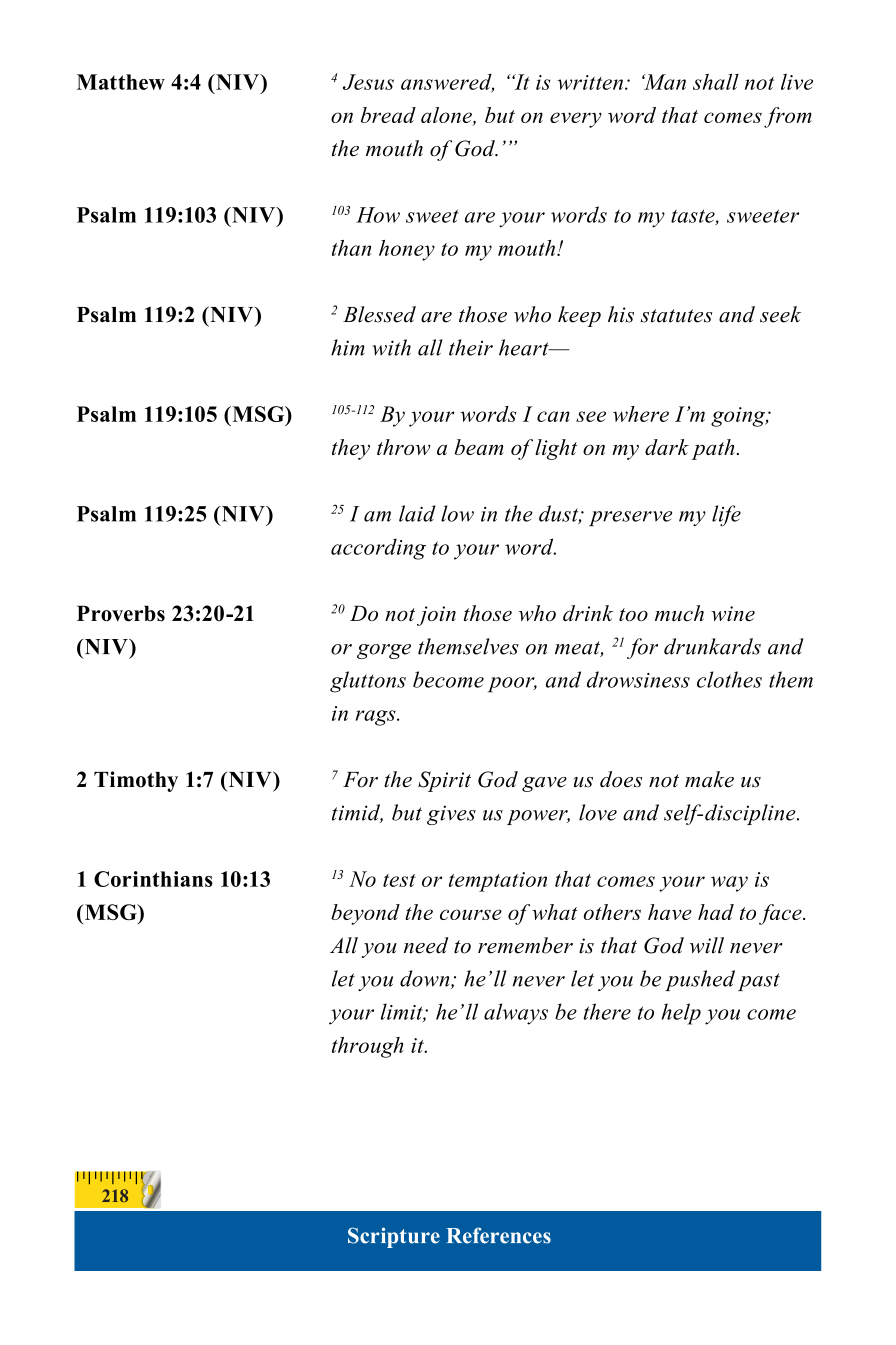 Image resolution: width=896 pixels, height=1345 pixels. Describe the element at coordinates (436, 616) in the screenshot. I see `join` at that location.
